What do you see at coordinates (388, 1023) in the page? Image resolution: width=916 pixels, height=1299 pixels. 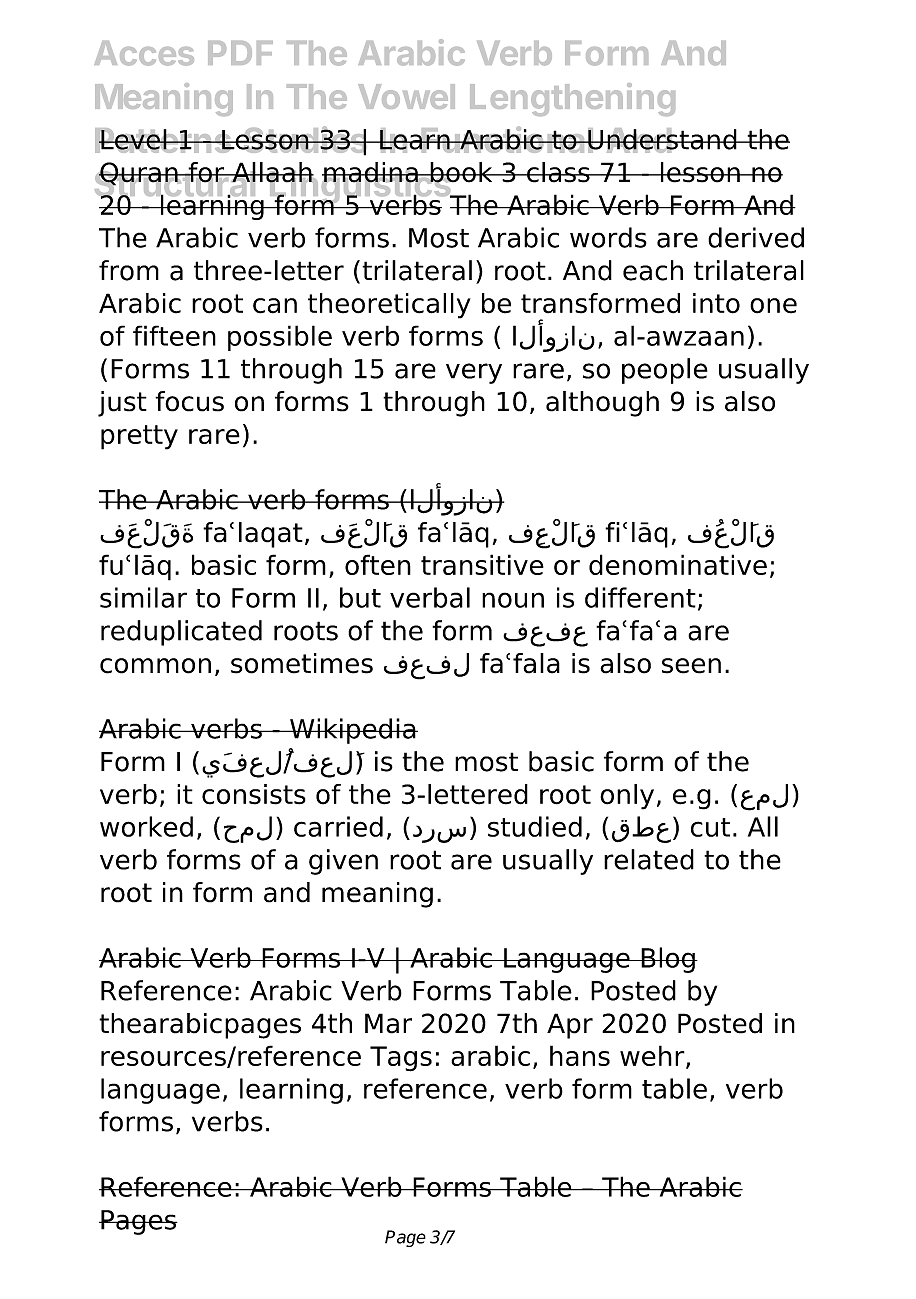 I see `Mar` at bounding box center [388, 1023].
